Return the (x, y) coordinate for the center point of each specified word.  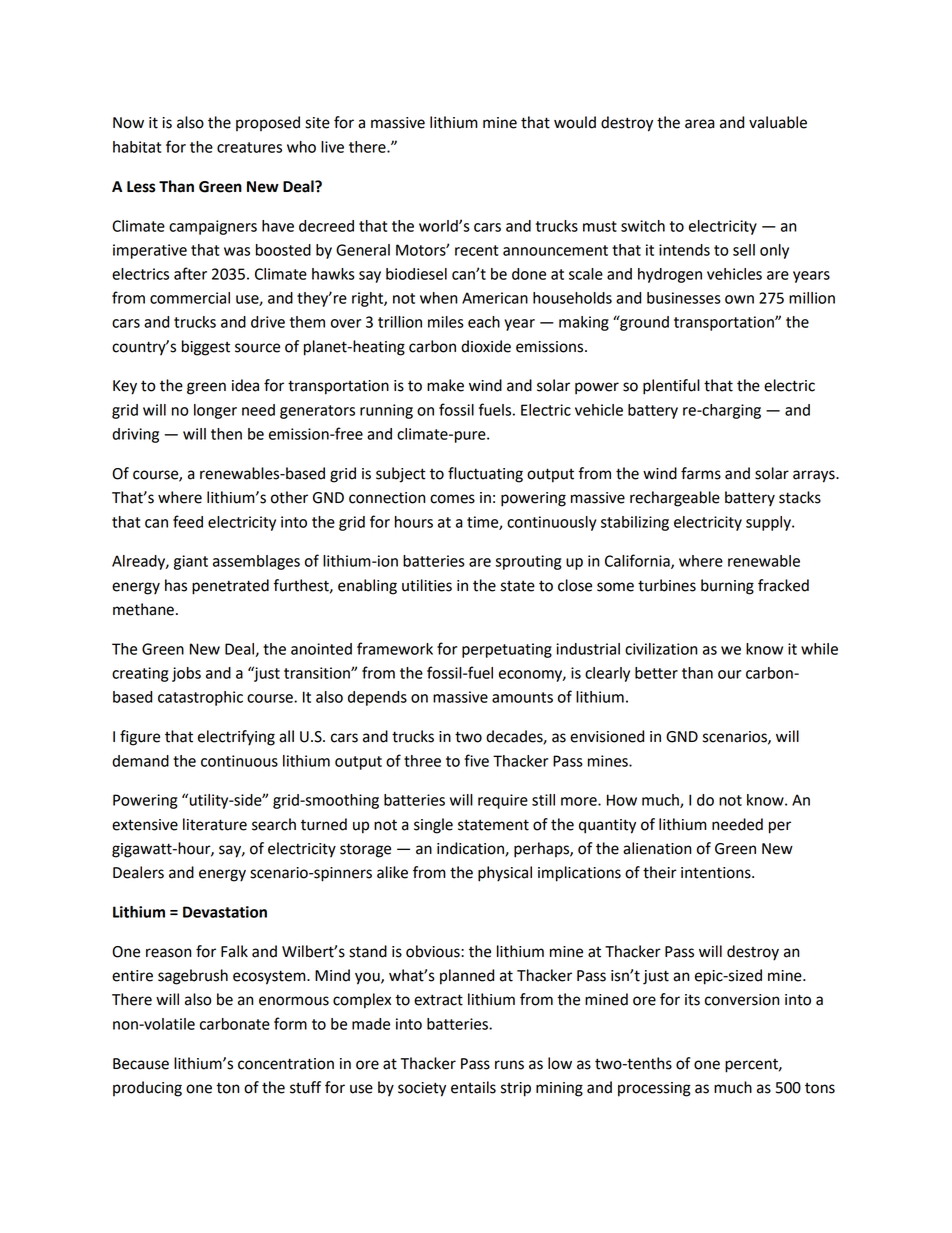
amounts (522, 697)
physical (505, 874)
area (700, 124)
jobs (186, 674)
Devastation (225, 912)
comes (452, 499)
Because (141, 1064)
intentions (717, 873)
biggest (206, 348)
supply (769, 523)
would (575, 122)
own (739, 299)
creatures (249, 147)
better (656, 673)
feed (188, 521)
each (484, 322)
